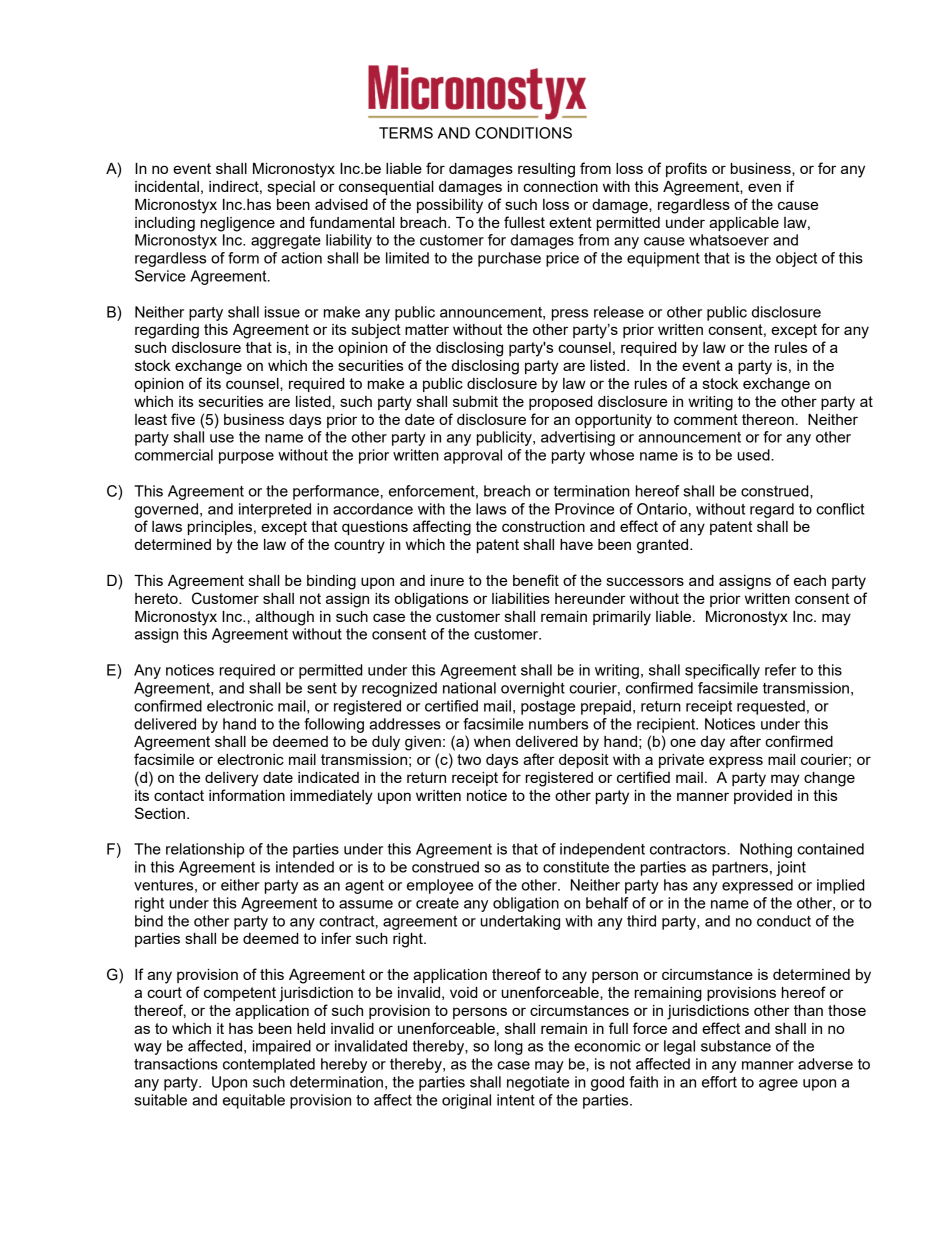  Describe the element at coordinates (284, 618) in the screenshot. I see `although` at that location.
